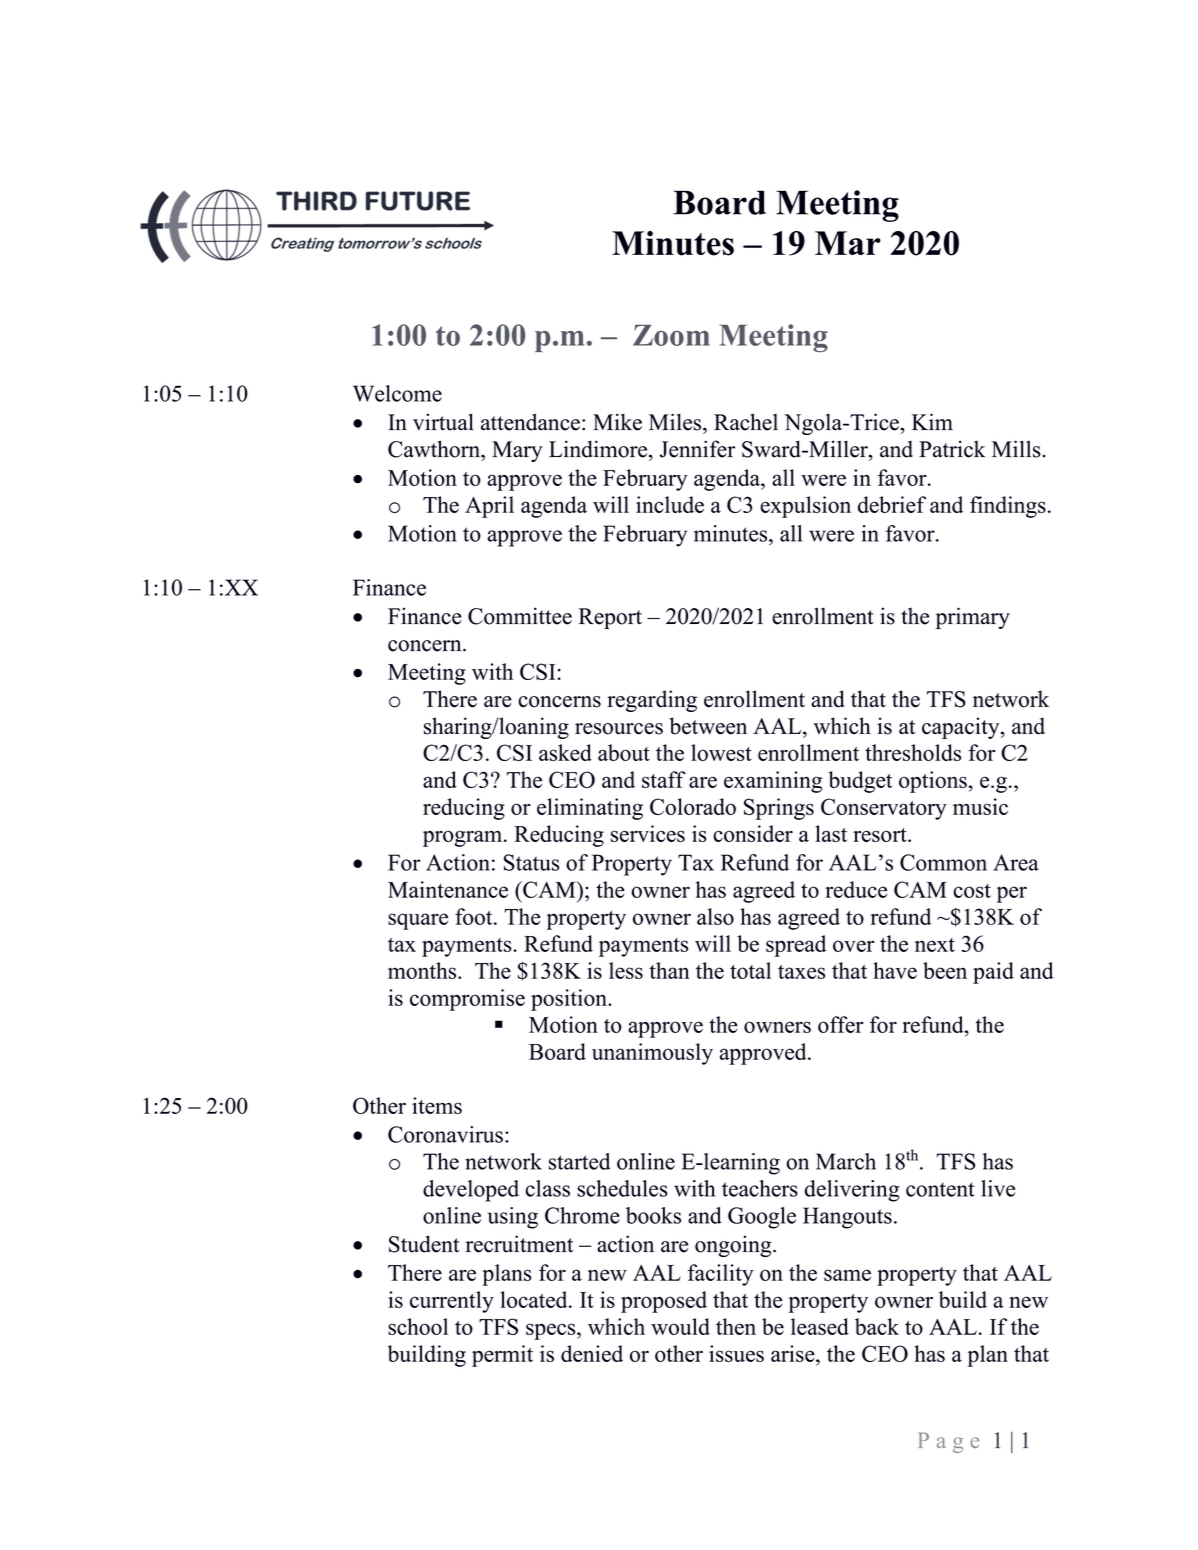  Describe the element at coordinates (940, 1189) in the screenshot. I see `content` at that location.
